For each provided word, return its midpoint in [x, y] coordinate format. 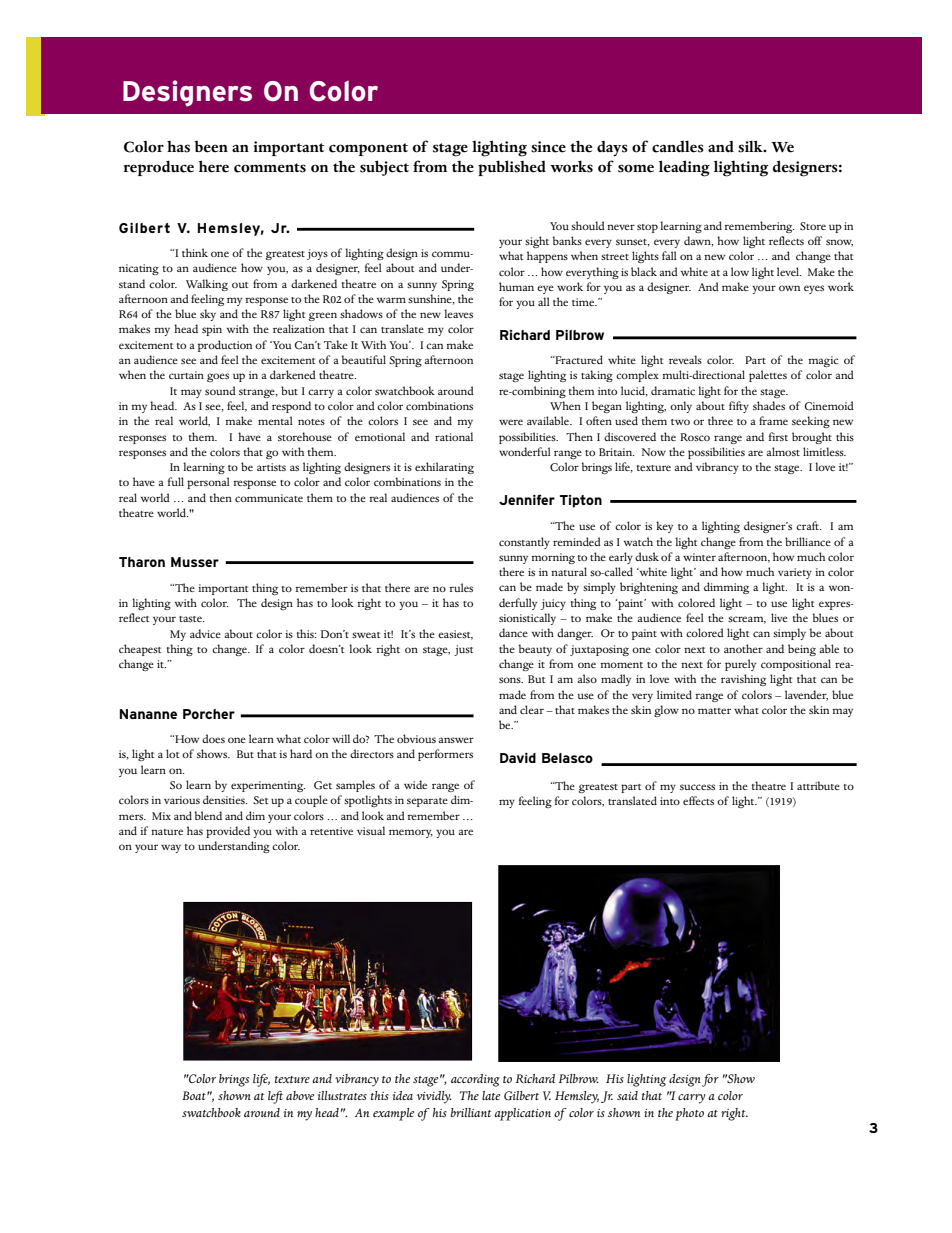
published [512, 168]
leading [684, 168]
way [171, 848]
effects [698, 800]
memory [411, 833]
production [225, 346]
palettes [768, 376]
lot [172, 753]
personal [208, 483]
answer [456, 740]
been [211, 146]
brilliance [808, 541]
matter [714, 711]
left [275, 1097]
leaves [458, 313]
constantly [524, 543]
